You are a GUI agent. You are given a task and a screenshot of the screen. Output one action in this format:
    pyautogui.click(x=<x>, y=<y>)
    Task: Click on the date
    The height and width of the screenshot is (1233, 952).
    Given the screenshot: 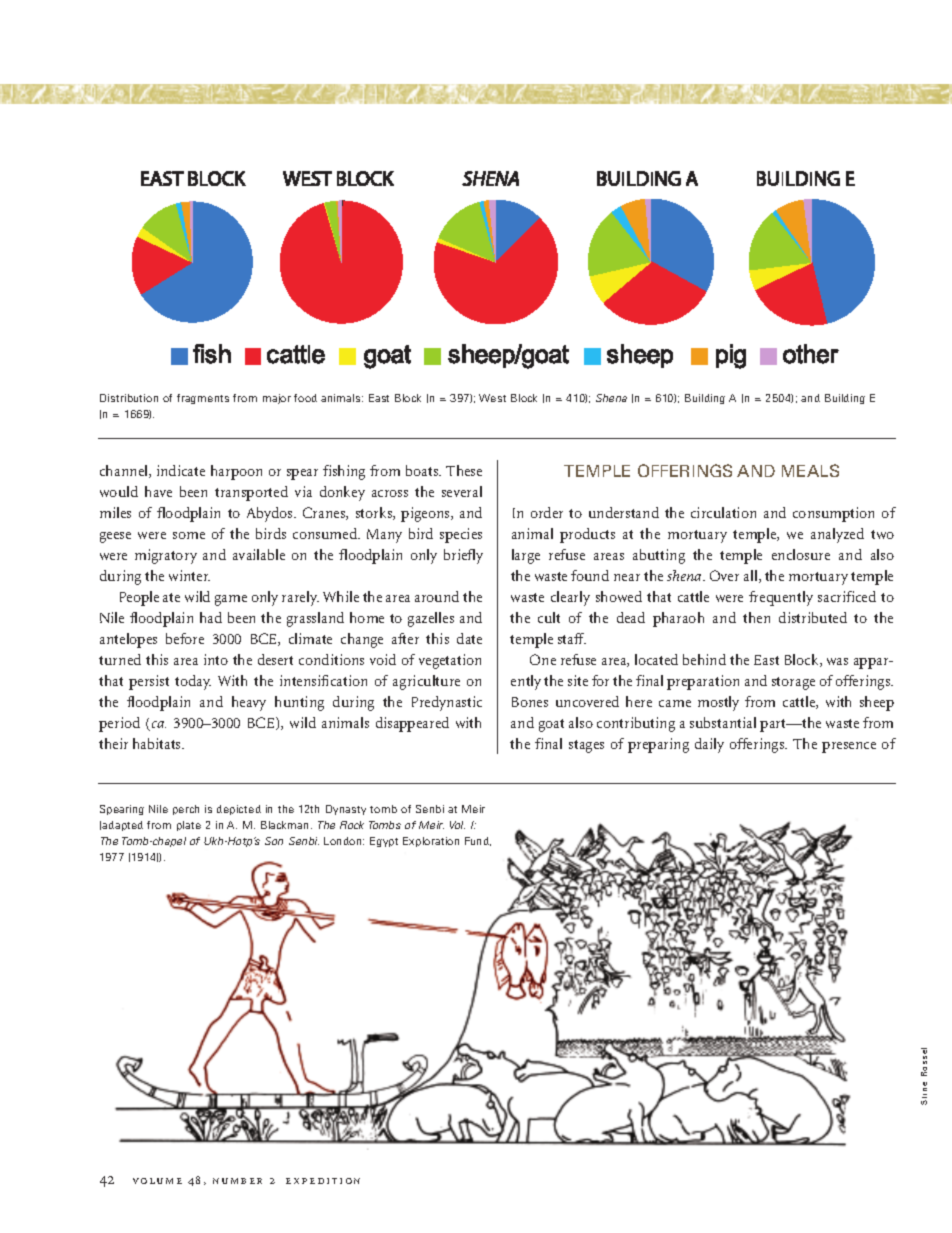 What is the action you would take?
    pyautogui.click(x=469, y=638)
